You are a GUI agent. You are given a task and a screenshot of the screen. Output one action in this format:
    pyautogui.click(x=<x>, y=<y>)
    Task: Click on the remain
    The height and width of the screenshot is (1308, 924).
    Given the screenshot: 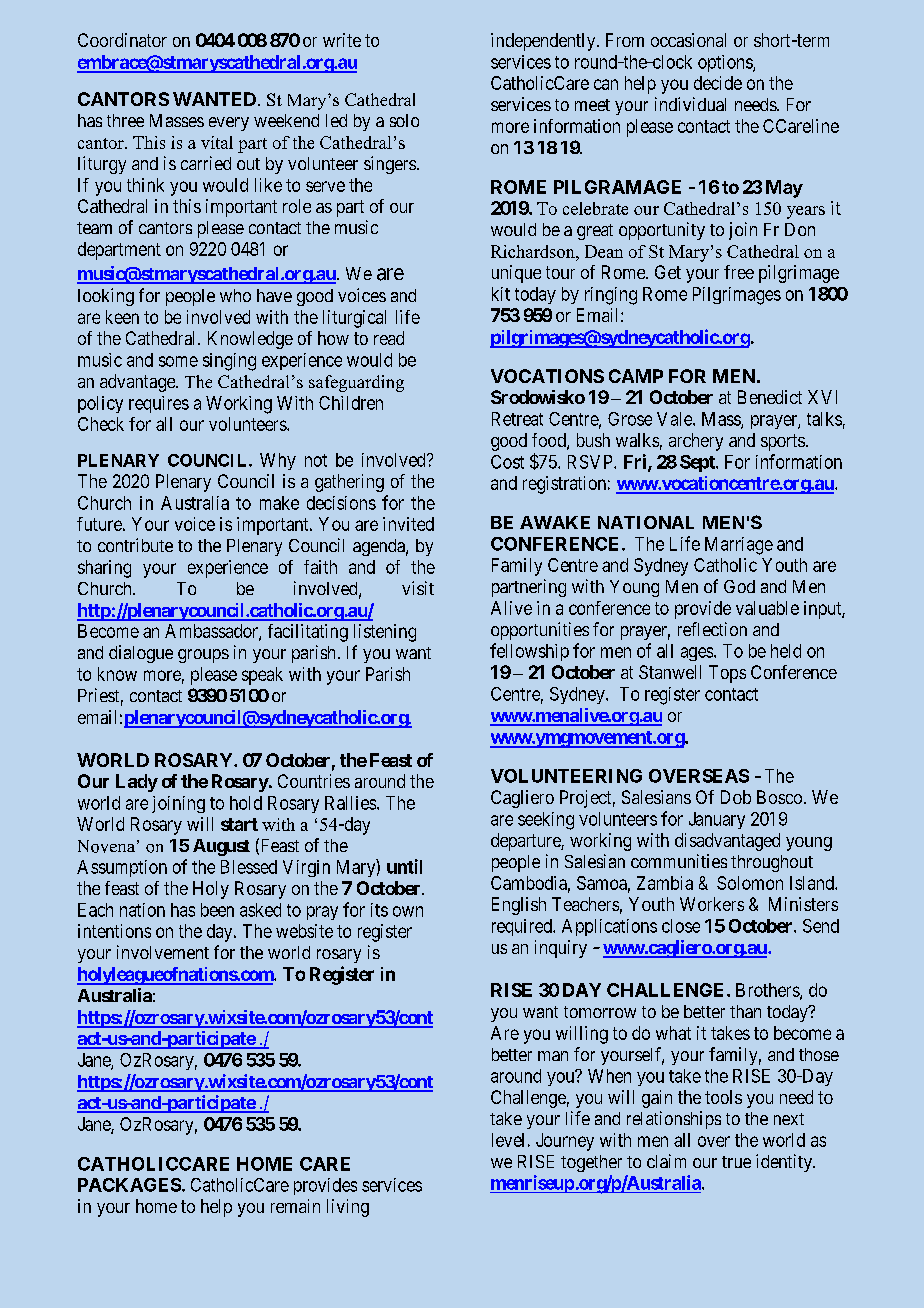 What is the action you would take?
    pyautogui.click(x=295, y=1206)
